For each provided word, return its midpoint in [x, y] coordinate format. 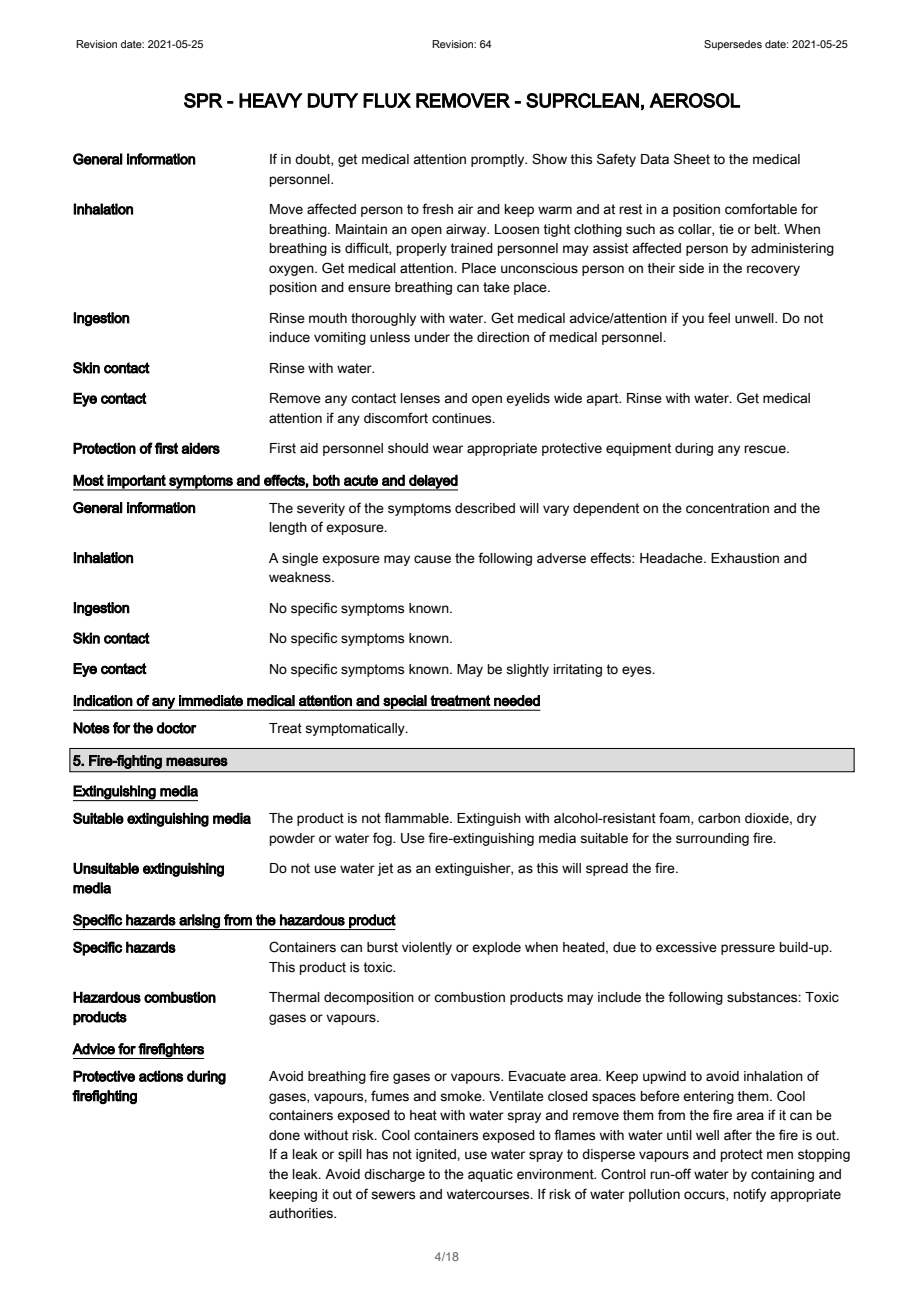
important [137, 482]
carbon [719, 818]
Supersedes [733, 45]
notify [750, 1195]
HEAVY [270, 100]
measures [197, 761]
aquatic [490, 1175]
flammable [417, 818]
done [284, 1135]
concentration [727, 508]
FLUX [387, 100]
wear [448, 449]
